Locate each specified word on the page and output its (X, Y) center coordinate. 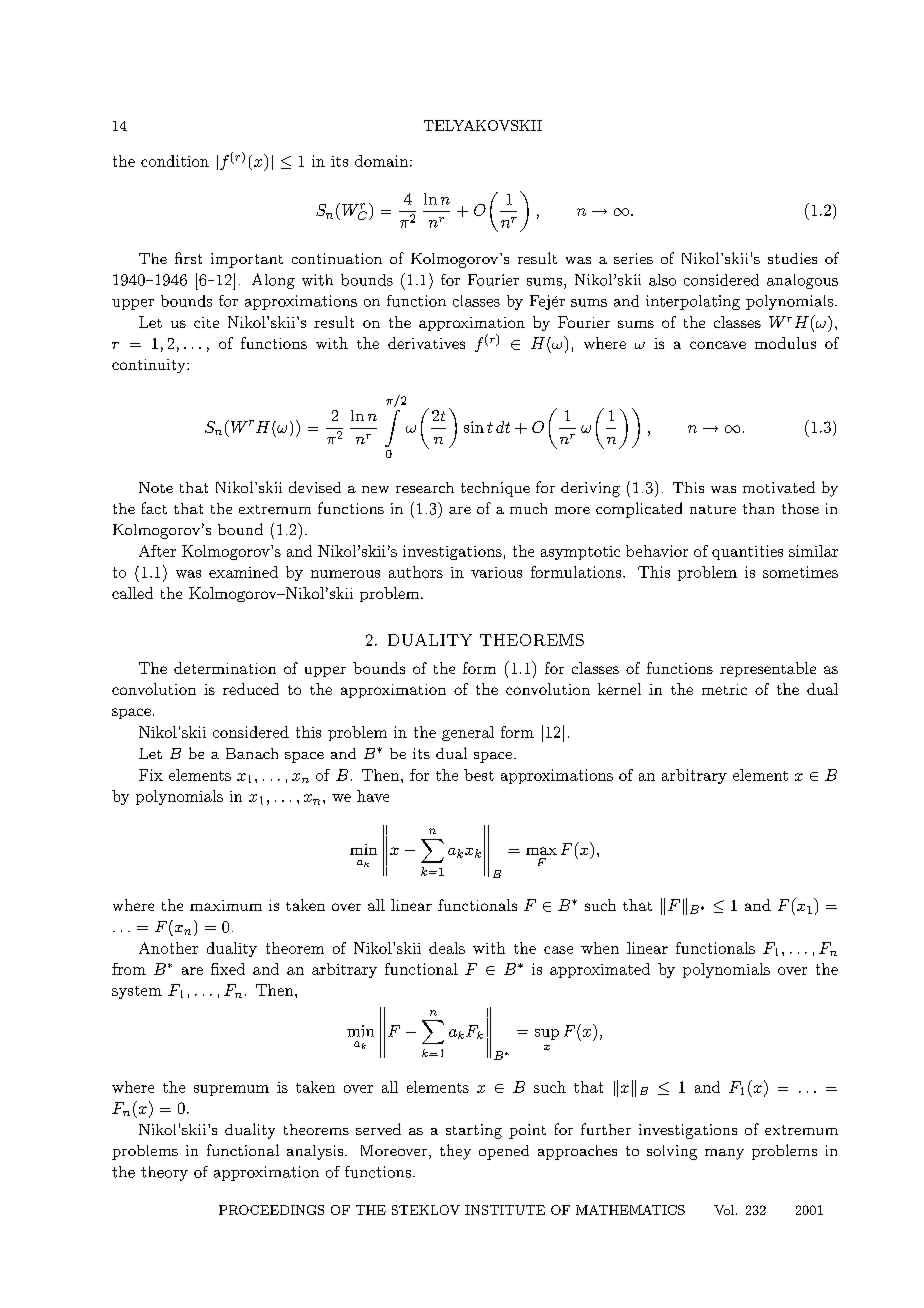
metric (724, 689)
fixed (228, 969)
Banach (252, 753)
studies (792, 258)
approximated (600, 970)
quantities (747, 552)
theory (164, 1173)
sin (474, 427)
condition (175, 161)
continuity (150, 366)
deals (447, 948)
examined (243, 572)
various (496, 572)
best (479, 775)
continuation (337, 258)
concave (718, 345)
